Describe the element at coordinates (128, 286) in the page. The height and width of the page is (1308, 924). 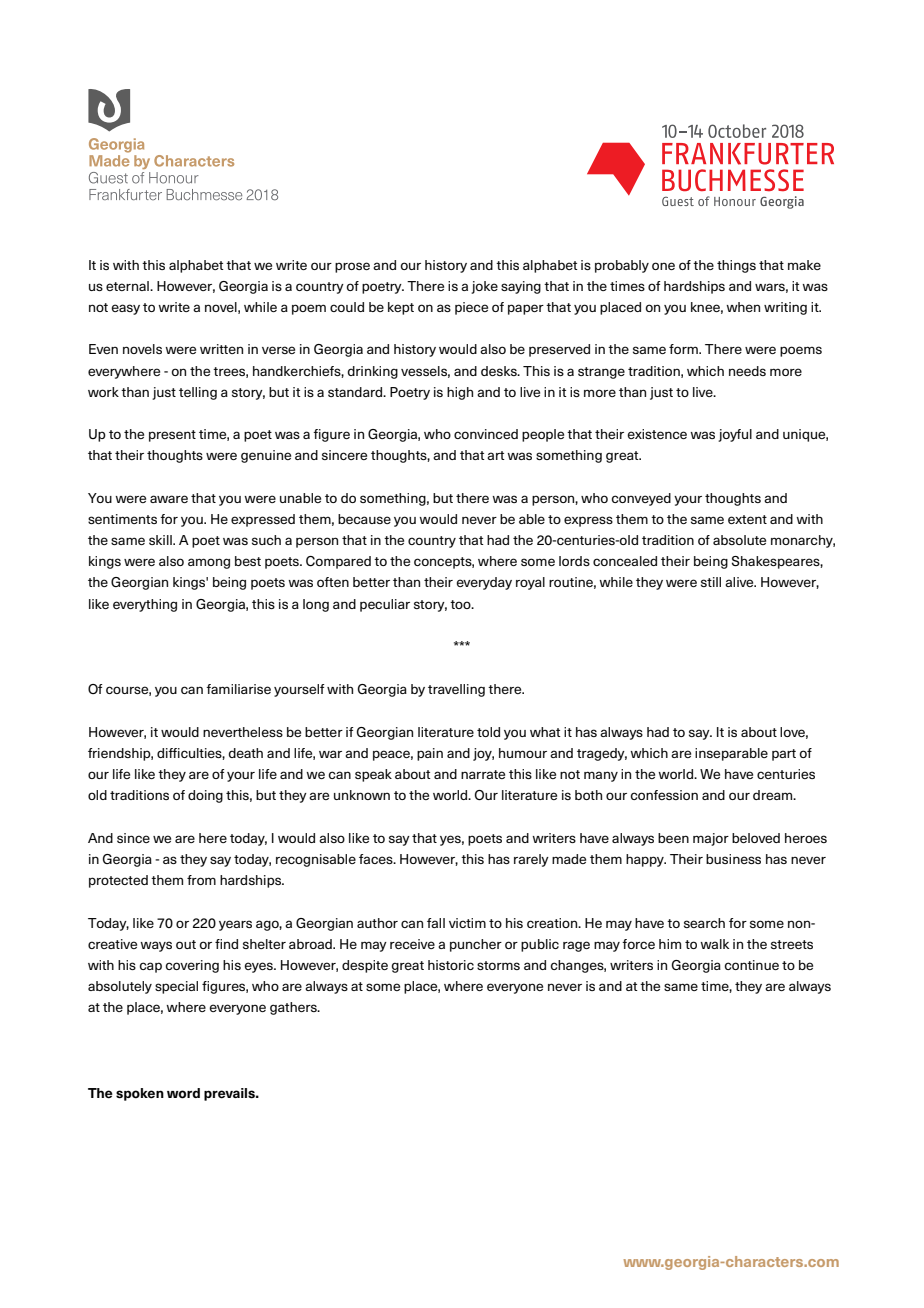
I see `eternal` at that location.
